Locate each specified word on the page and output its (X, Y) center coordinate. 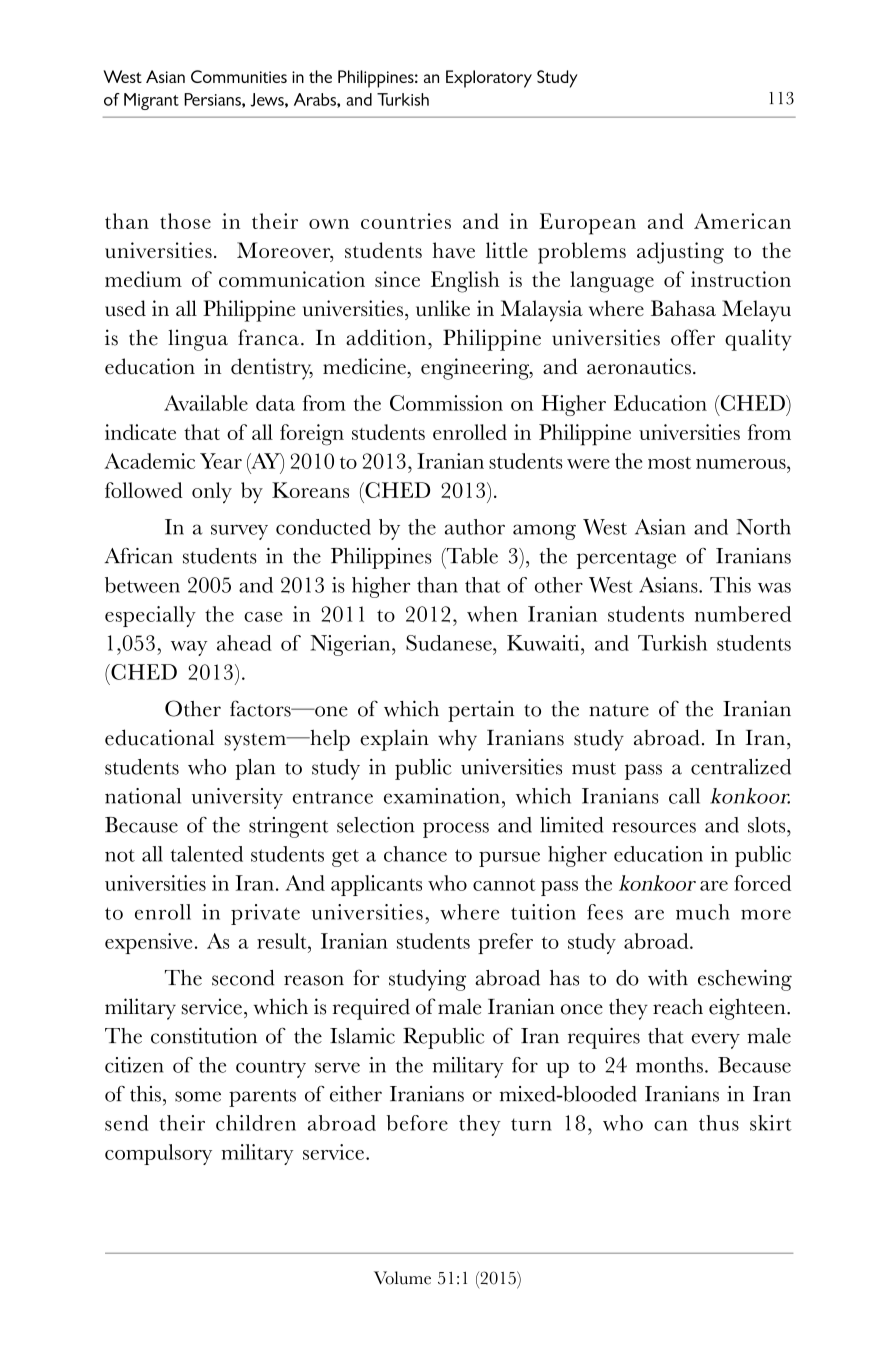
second (243, 978)
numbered (743, 614)
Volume (402, 1278)
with (668, 978)
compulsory (158, 1154)
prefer (505, 943)
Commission (446, 403)
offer (693, 337)
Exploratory (489, 79)
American (742, 221)
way (189, 648)
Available (206, 403)
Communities (239, 76)
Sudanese (450, 643)
